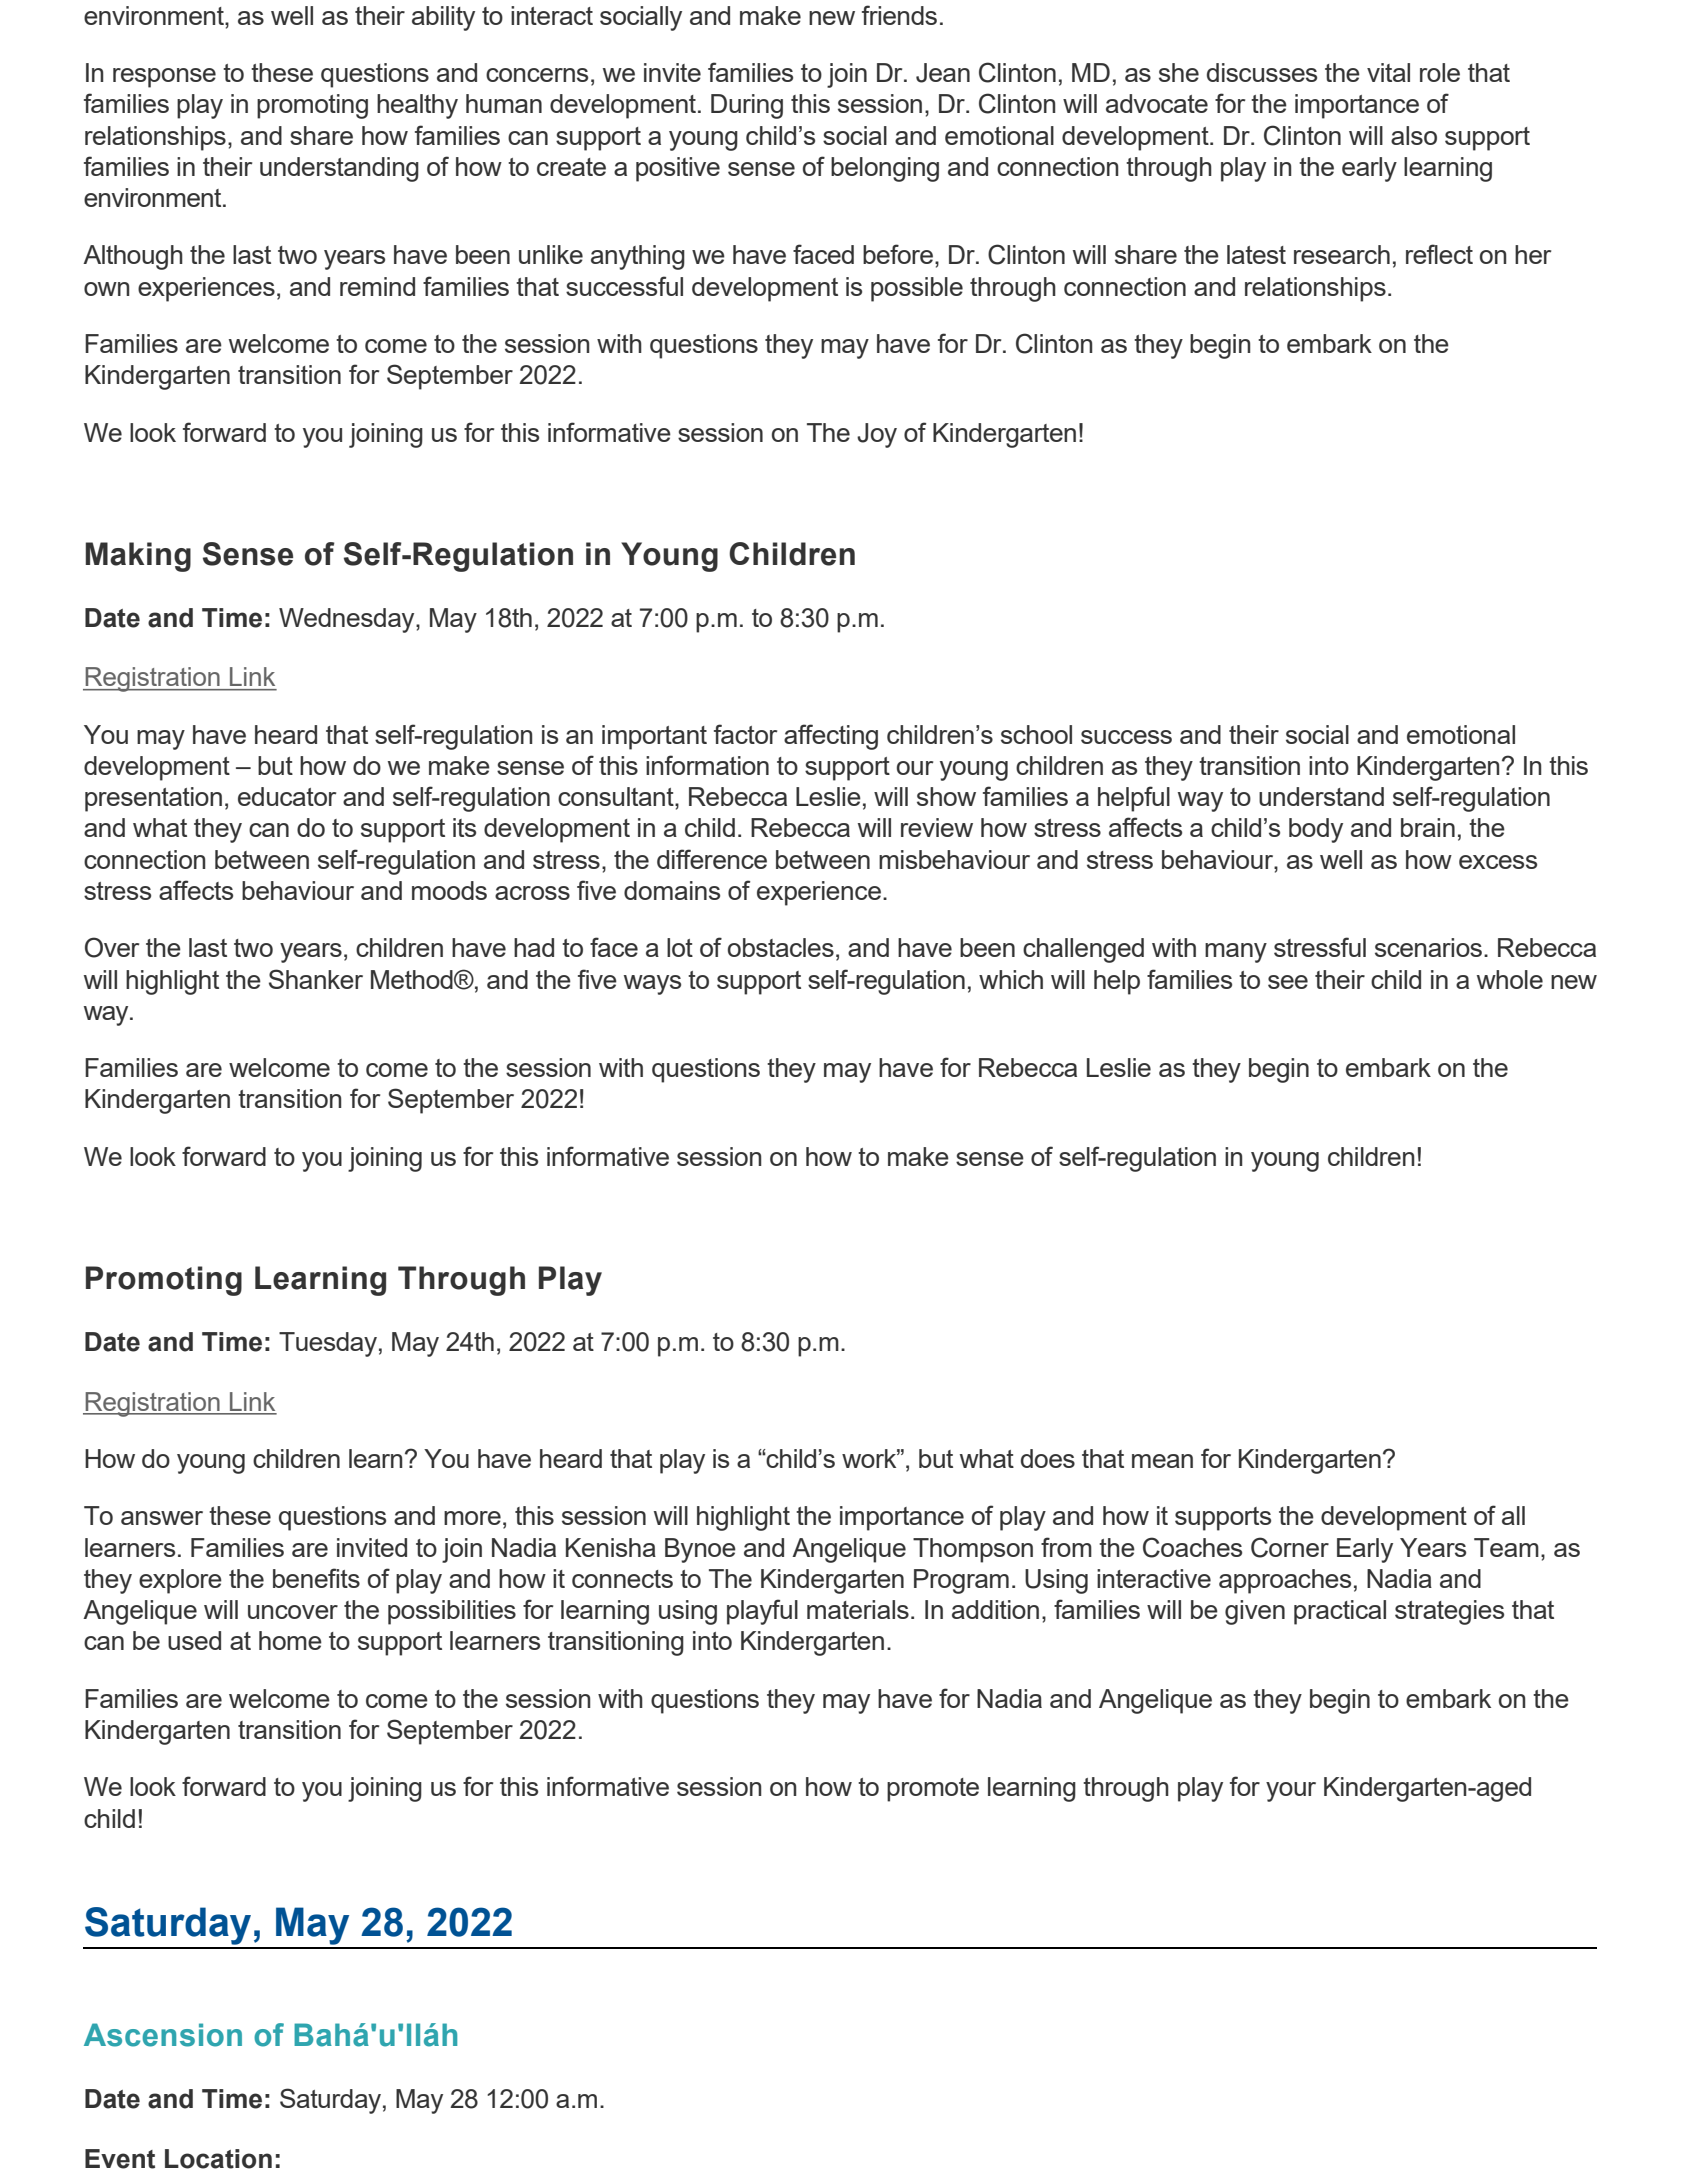 This screenshot has height=2176, width=1681. What do you see at coordinates (1291, 1792) in the screenshot?
I see `your` at bounding box center [1291, 1792].
